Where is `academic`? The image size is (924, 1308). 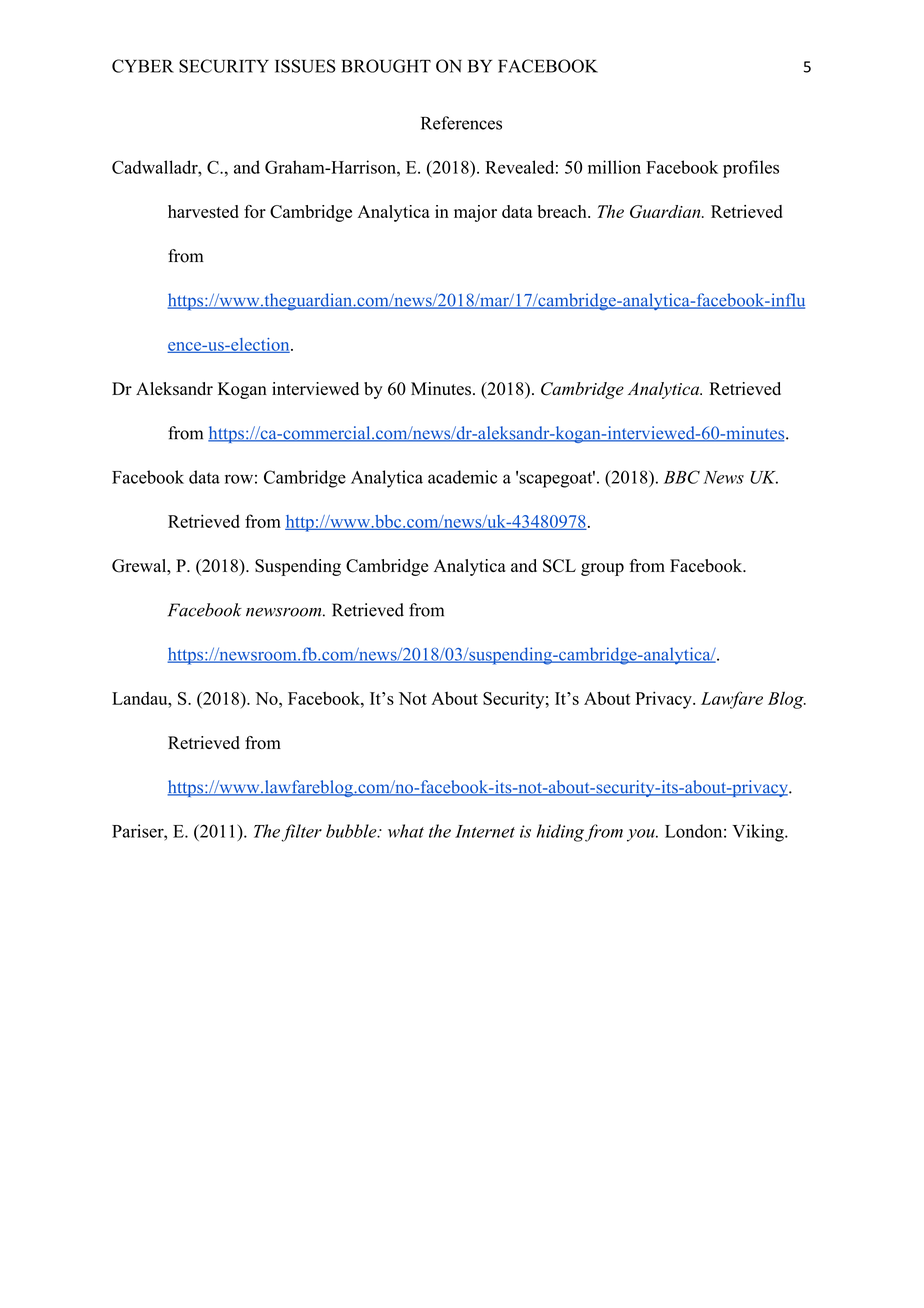 academic is located at coordinates (462, 477).
